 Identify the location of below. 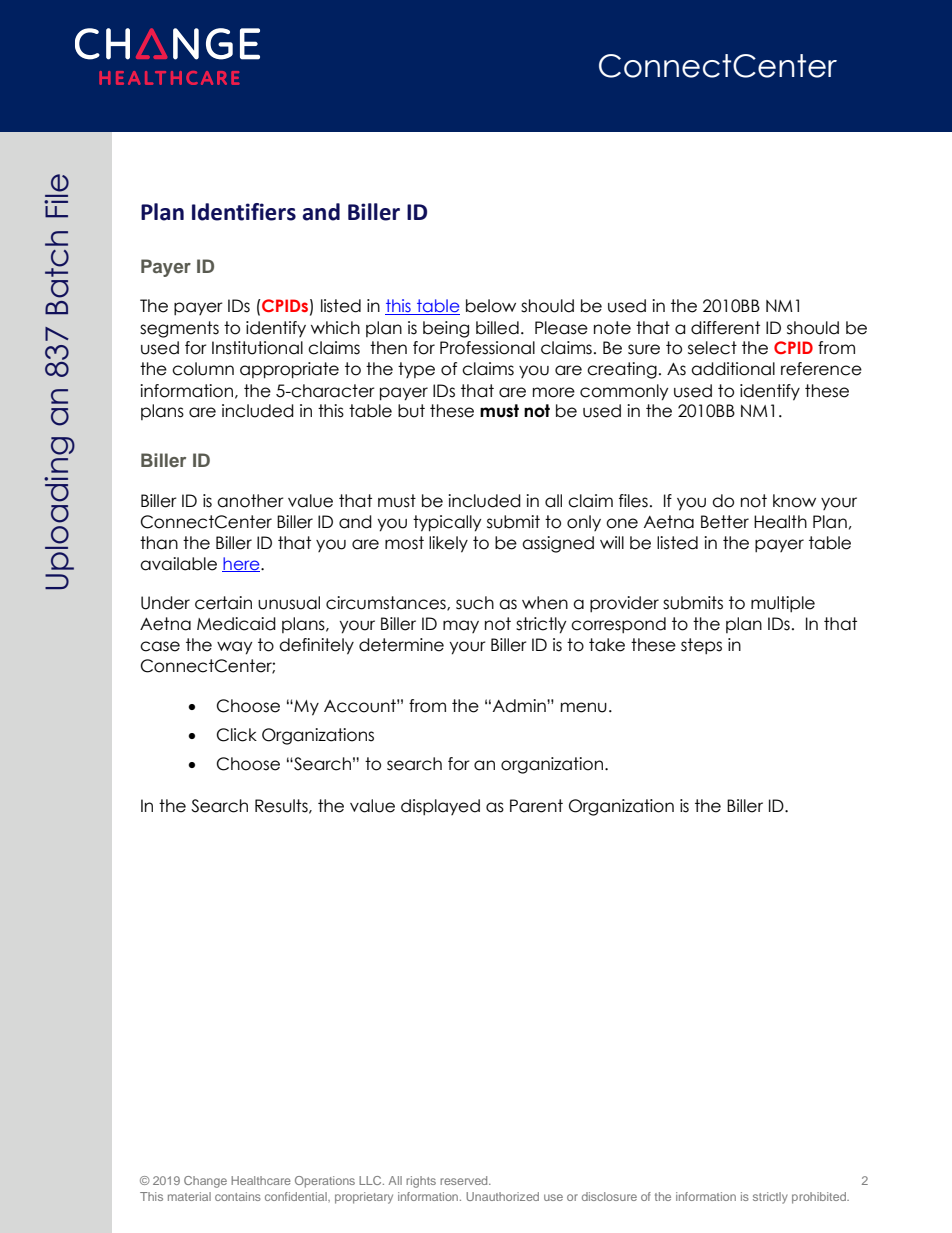
(491, 306).
